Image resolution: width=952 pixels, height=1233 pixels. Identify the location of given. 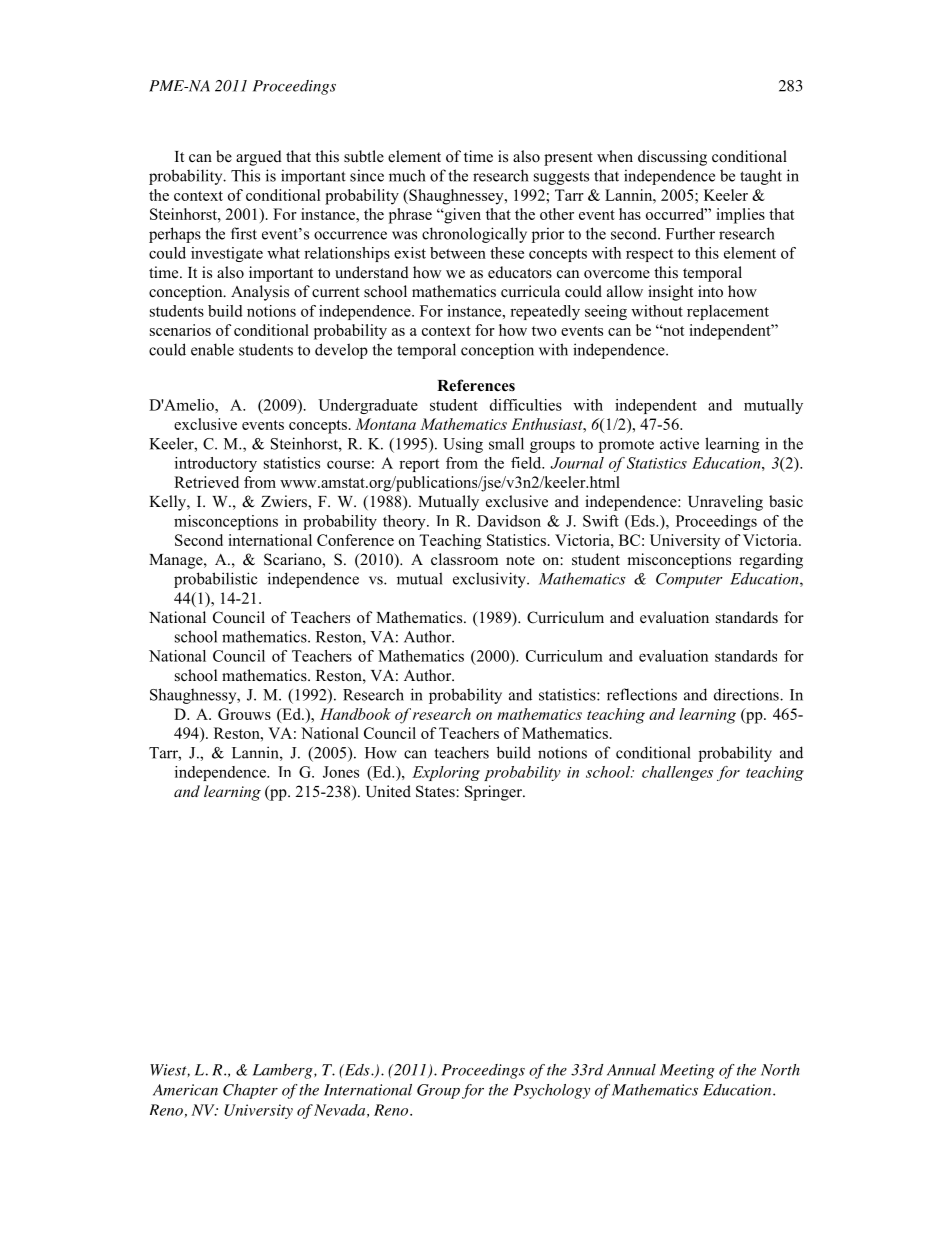
(461, 216).
